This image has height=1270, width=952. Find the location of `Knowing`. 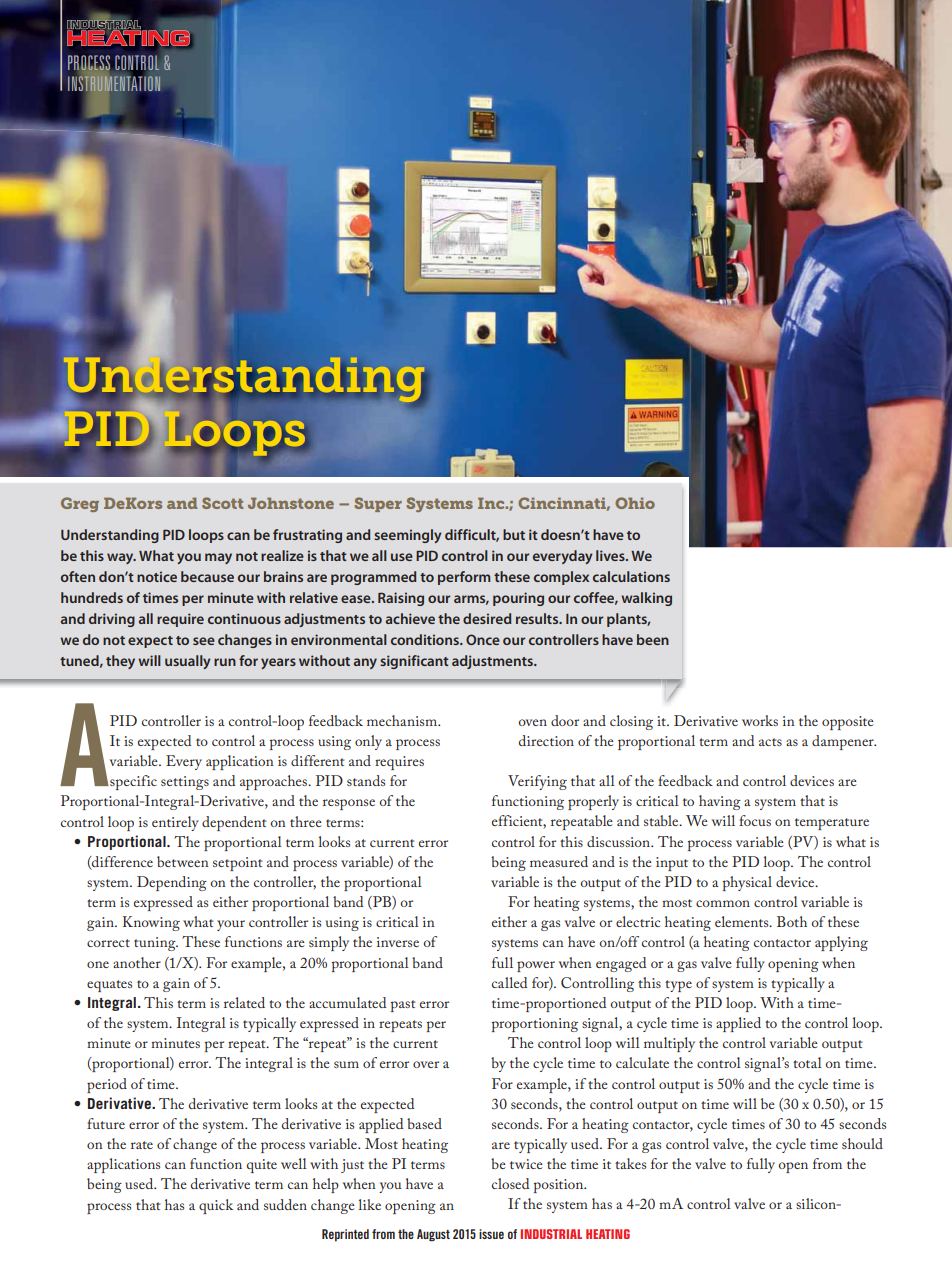

Knowing is located at coordinates (151, 923).
